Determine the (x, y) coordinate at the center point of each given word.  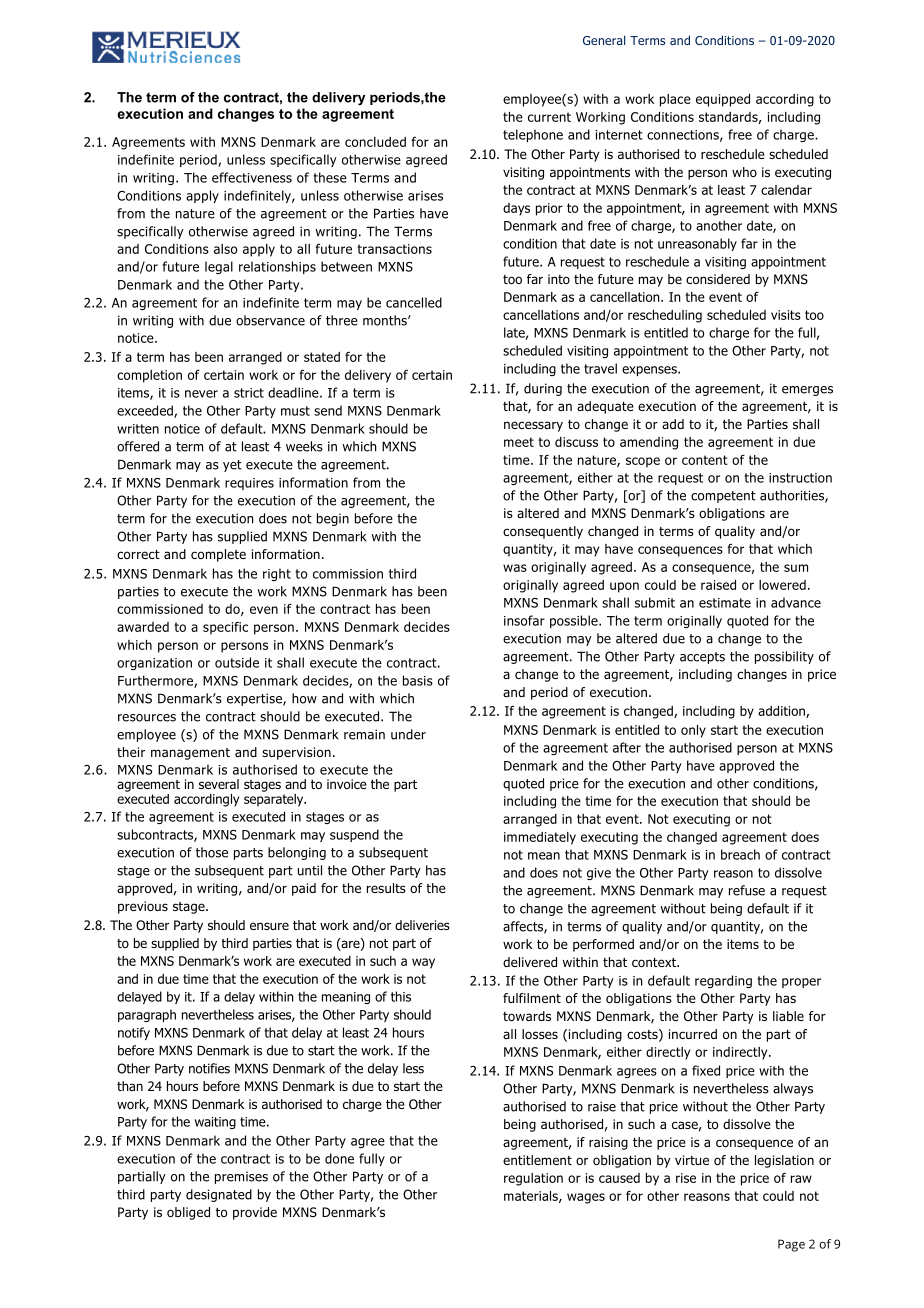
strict (249, 393)
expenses (650, 371)
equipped (723, 100)
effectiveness (252, 177)
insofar (524, 620)
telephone (533, 135)
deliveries (422, 925)
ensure (269, 926)
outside (237, 662)
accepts (702, 658)
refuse (747, 890)
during (543, 389)
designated (219, 1195)
